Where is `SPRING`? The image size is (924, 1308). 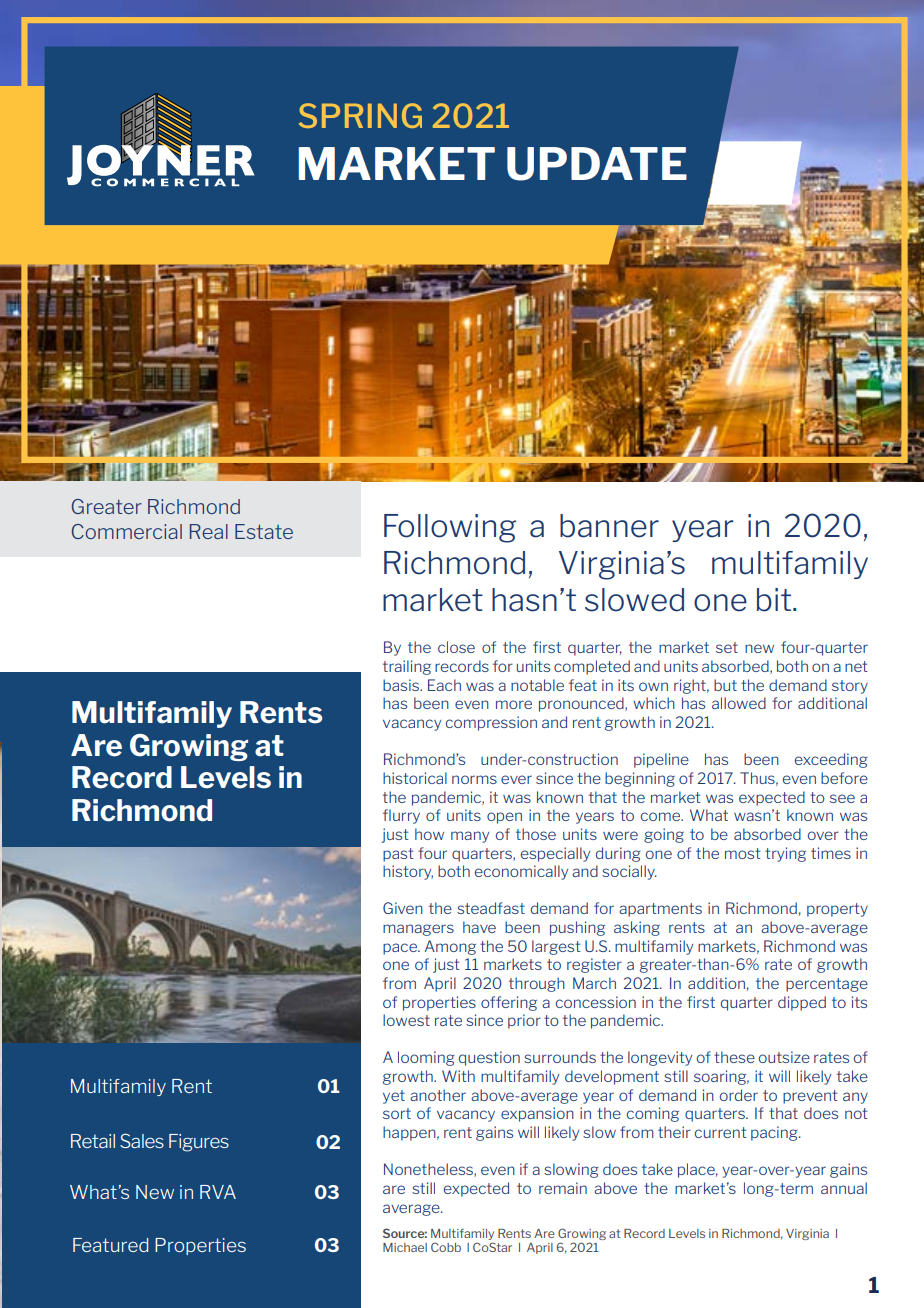
SPRING is located at coordinates (360, 115).
